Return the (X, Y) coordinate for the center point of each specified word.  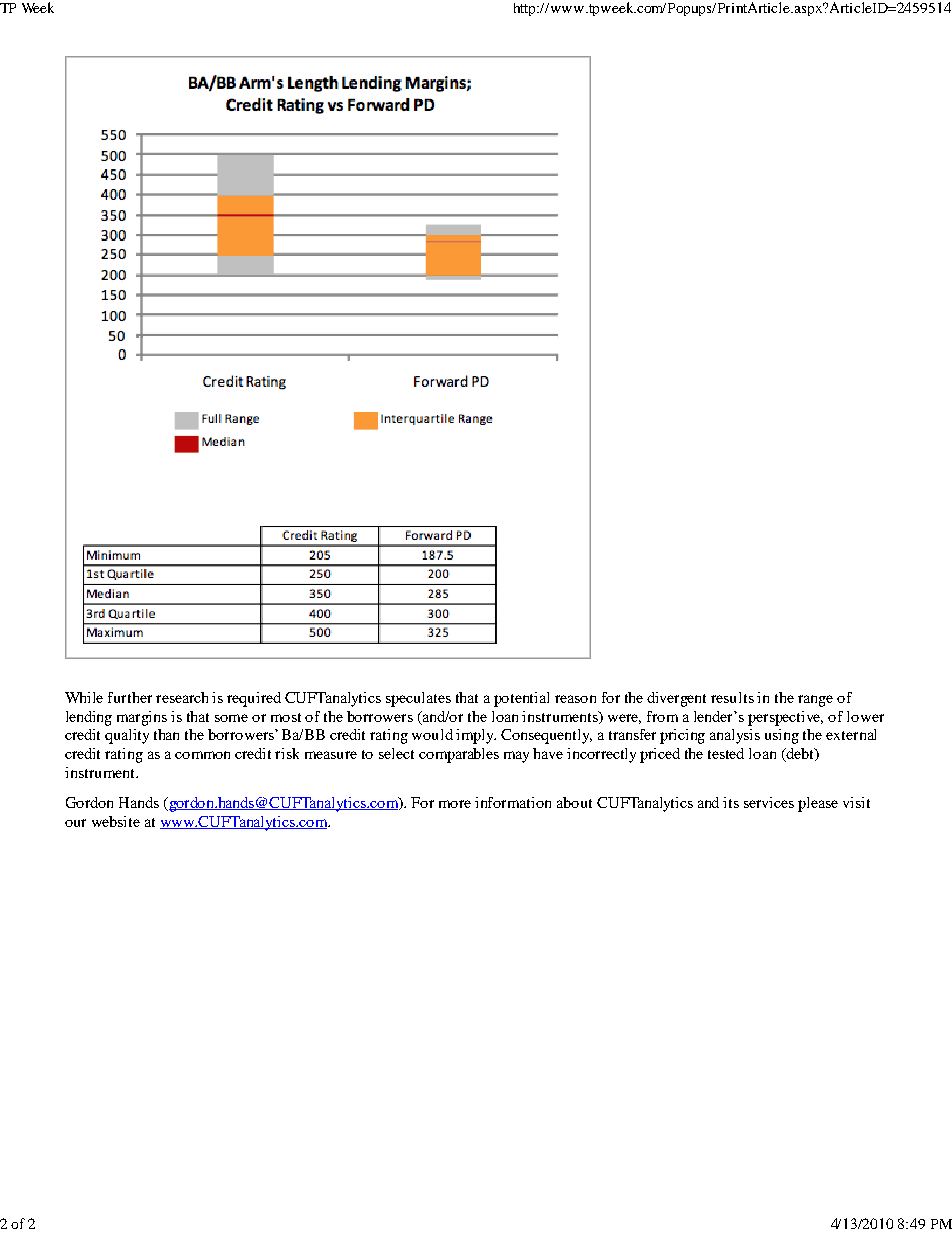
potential (521, 699)
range (815, 701)
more (455, 804)
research (182, 697)
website (116, 821)
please (818, 804)
